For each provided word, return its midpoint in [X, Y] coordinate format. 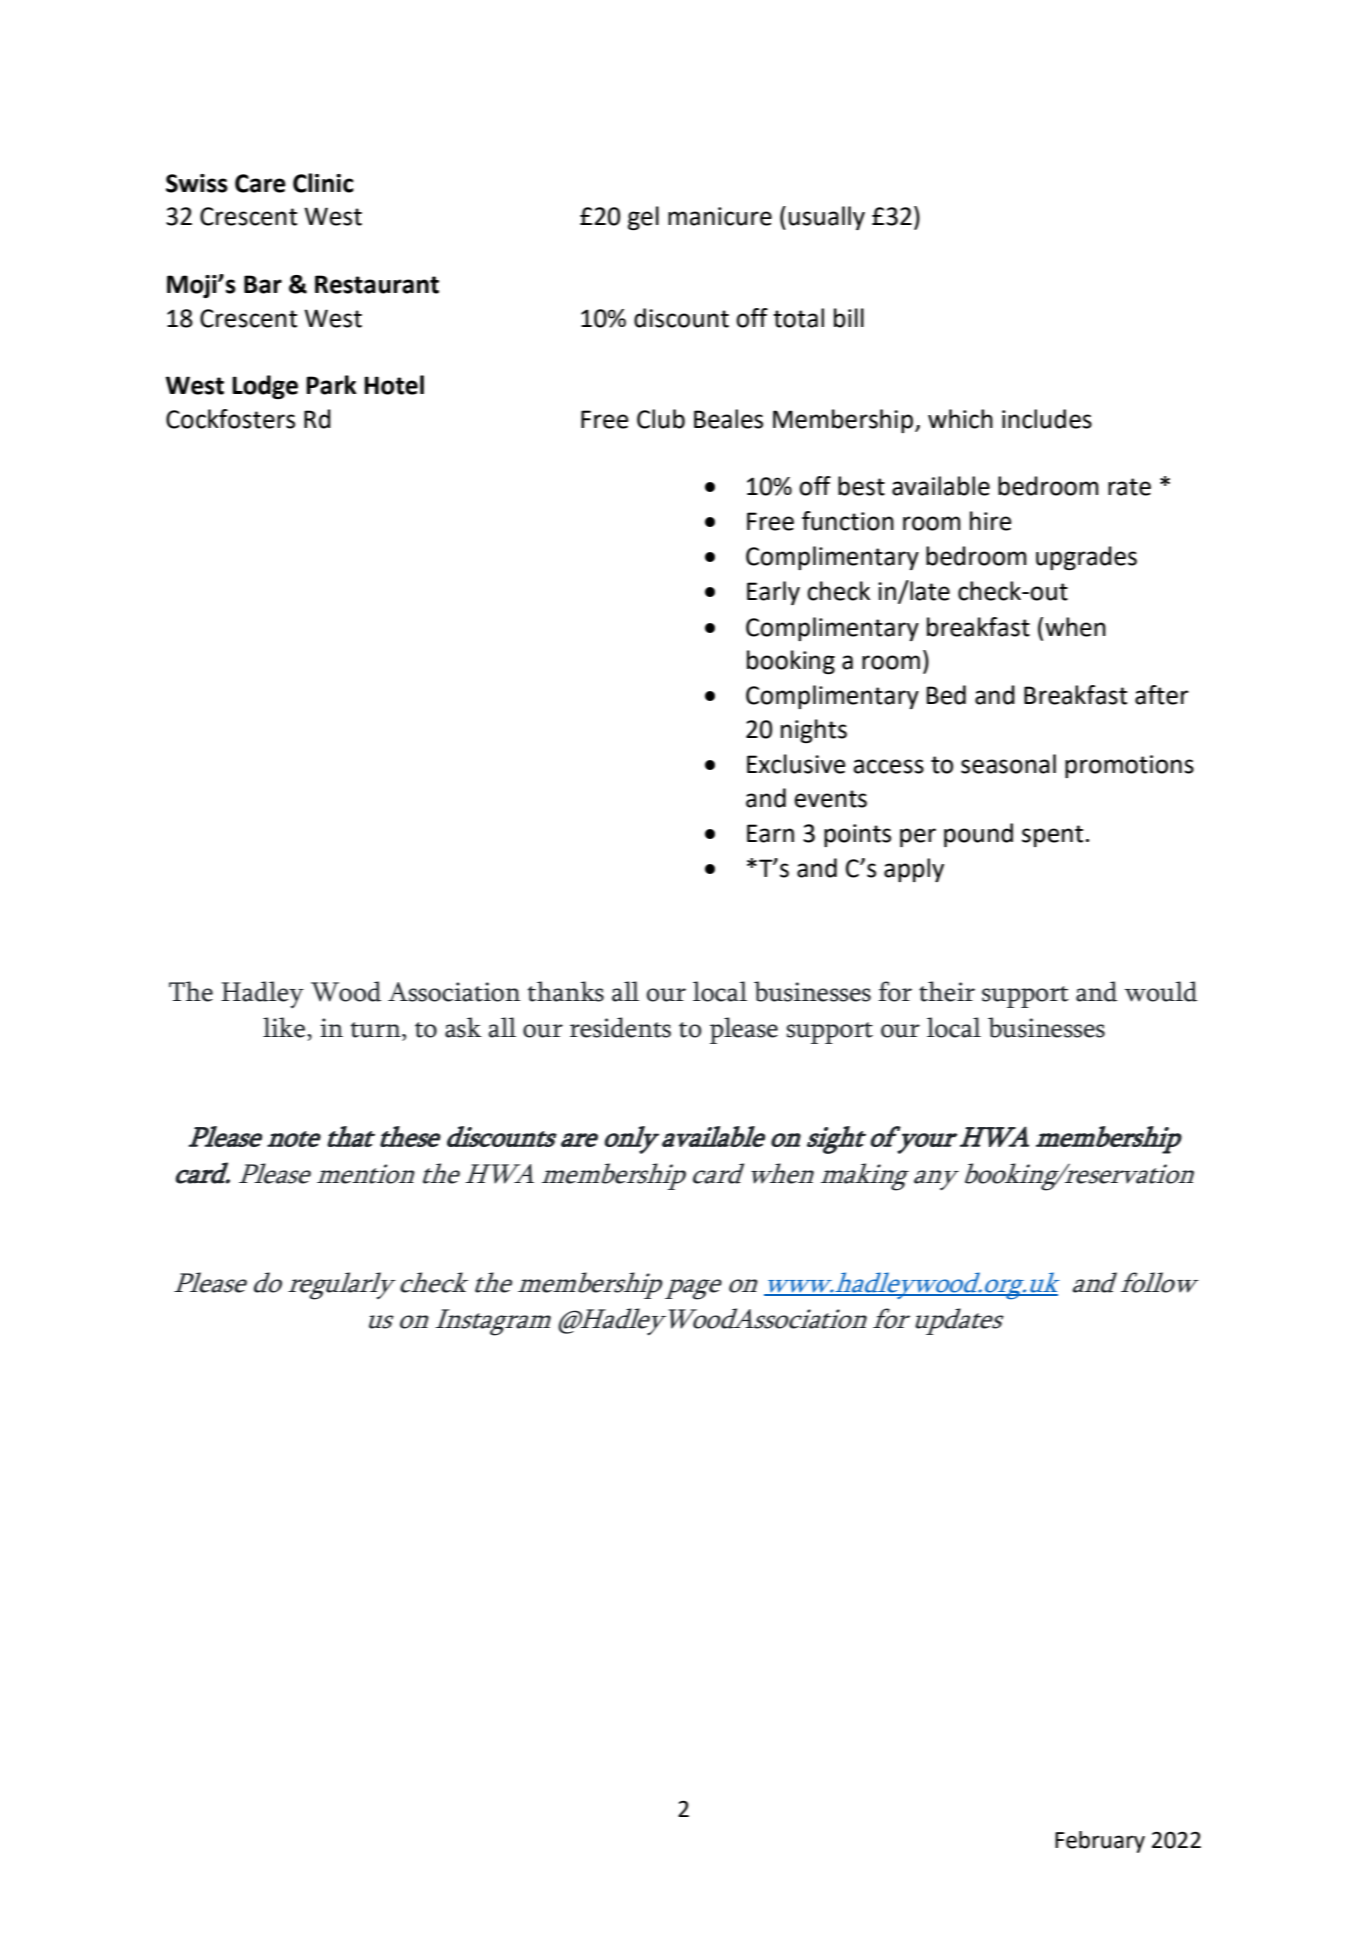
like [284, 1027]
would [1160, 991]
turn [377, 1030]
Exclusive [796, 764]
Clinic [323, 183]
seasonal [1008, 764]
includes [1047, 419]
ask [463, 1027]
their [947, 991]
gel [643, 218]
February [1100, 1842]
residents [620, 1027]
